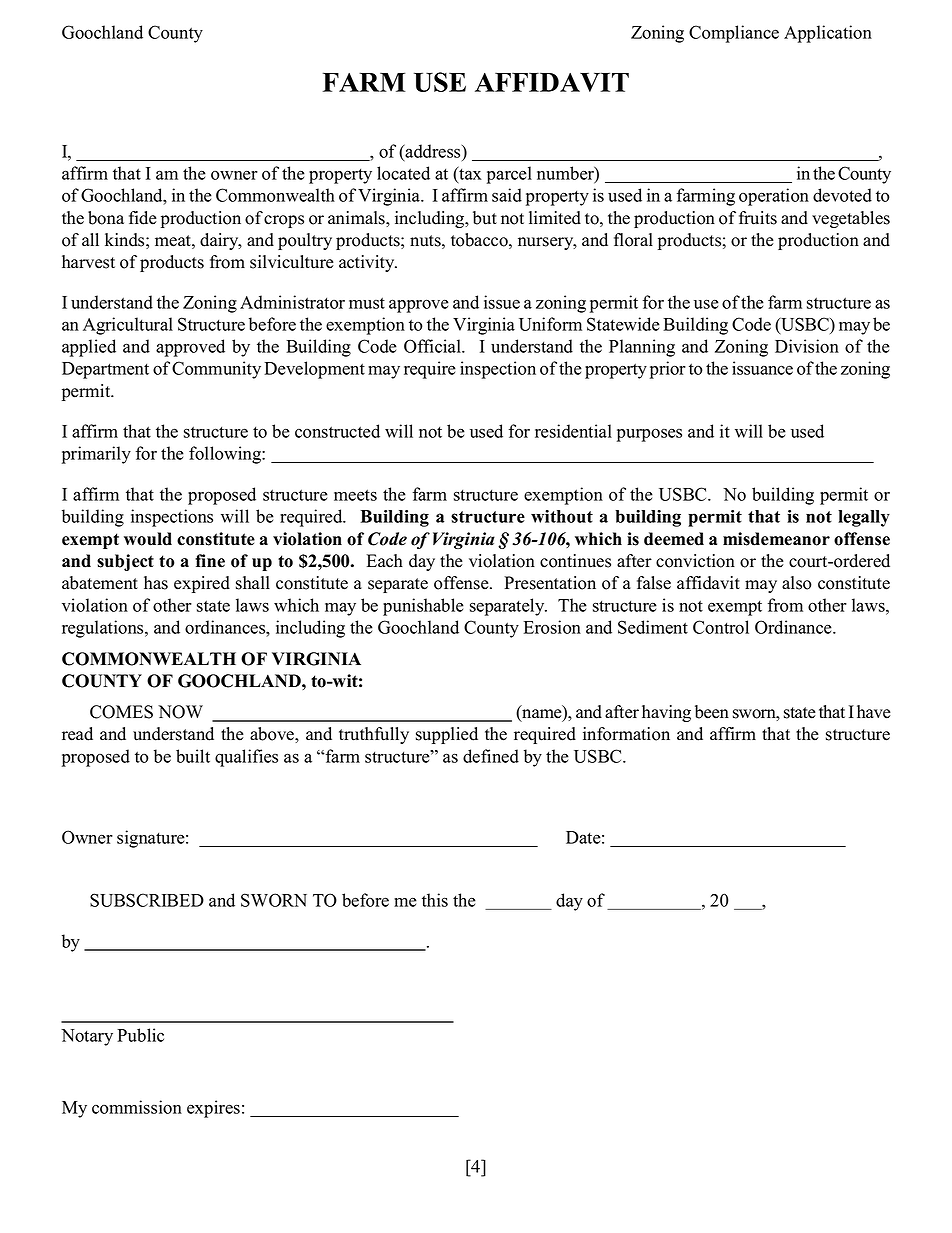 The height and width of the screenshot is (1233, 952). Describe the element at coordinates (807, 346) in the screenshot. I see `Division` at that location.
